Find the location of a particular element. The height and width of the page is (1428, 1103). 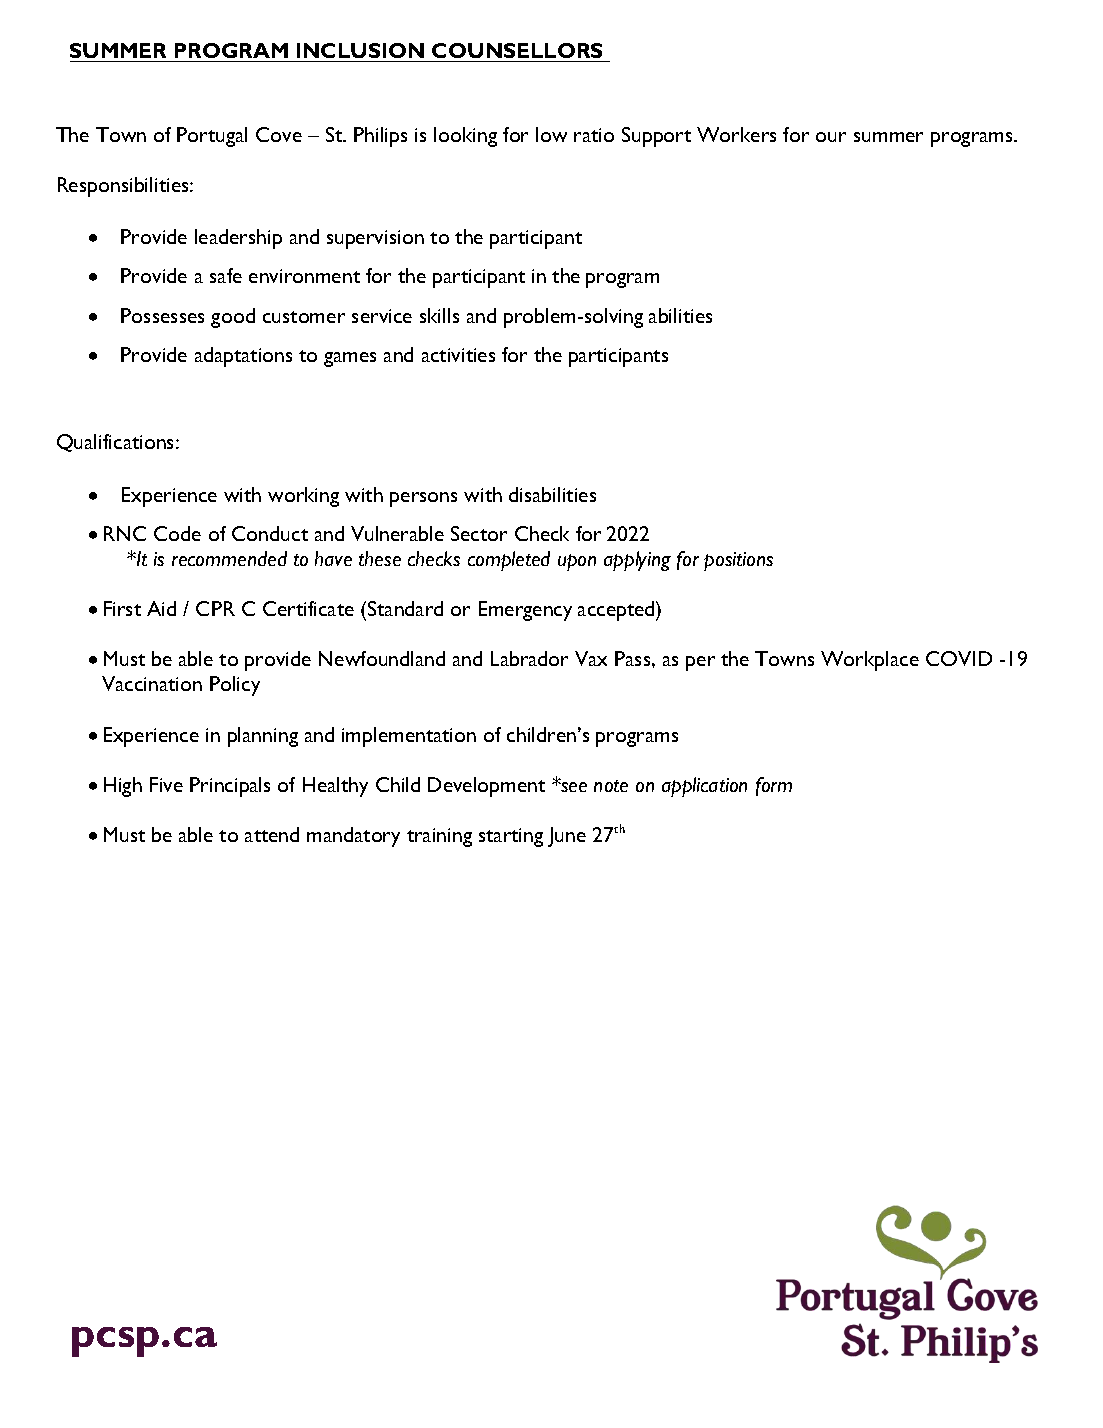

Principals is located at coordinates (230, 787).
